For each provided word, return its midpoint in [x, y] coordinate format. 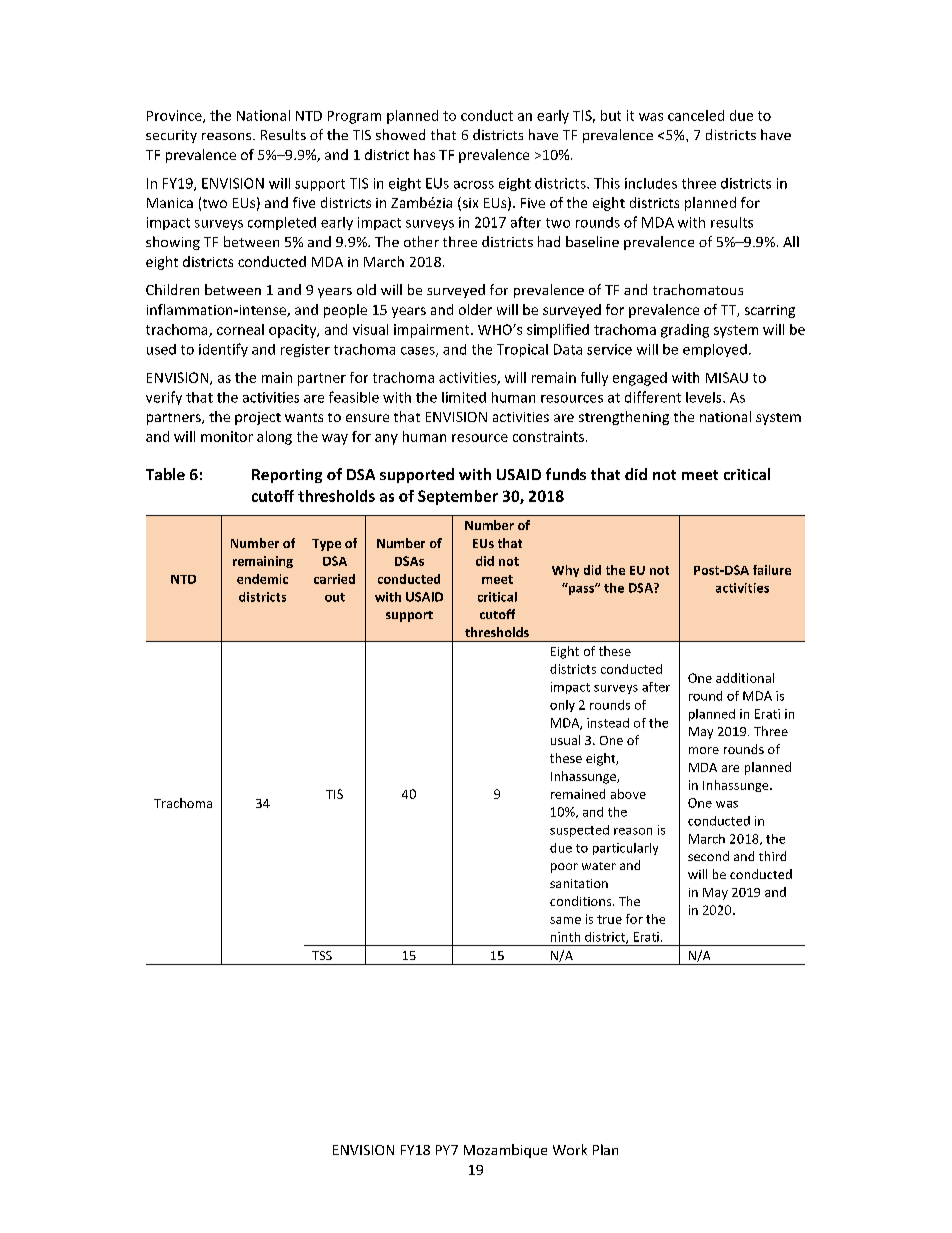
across [474, 185]
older [475, 309]
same [565, 920]
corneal [240, 329]
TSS [322, 955]
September [458, 497]
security [171, 136]
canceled [696, 115]
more [704, 750]
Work [570, 1149]
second [708, 856]
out [335, 597]
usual [565, 740]
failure [772, 570]
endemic [262, 579]
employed [715, 350]
